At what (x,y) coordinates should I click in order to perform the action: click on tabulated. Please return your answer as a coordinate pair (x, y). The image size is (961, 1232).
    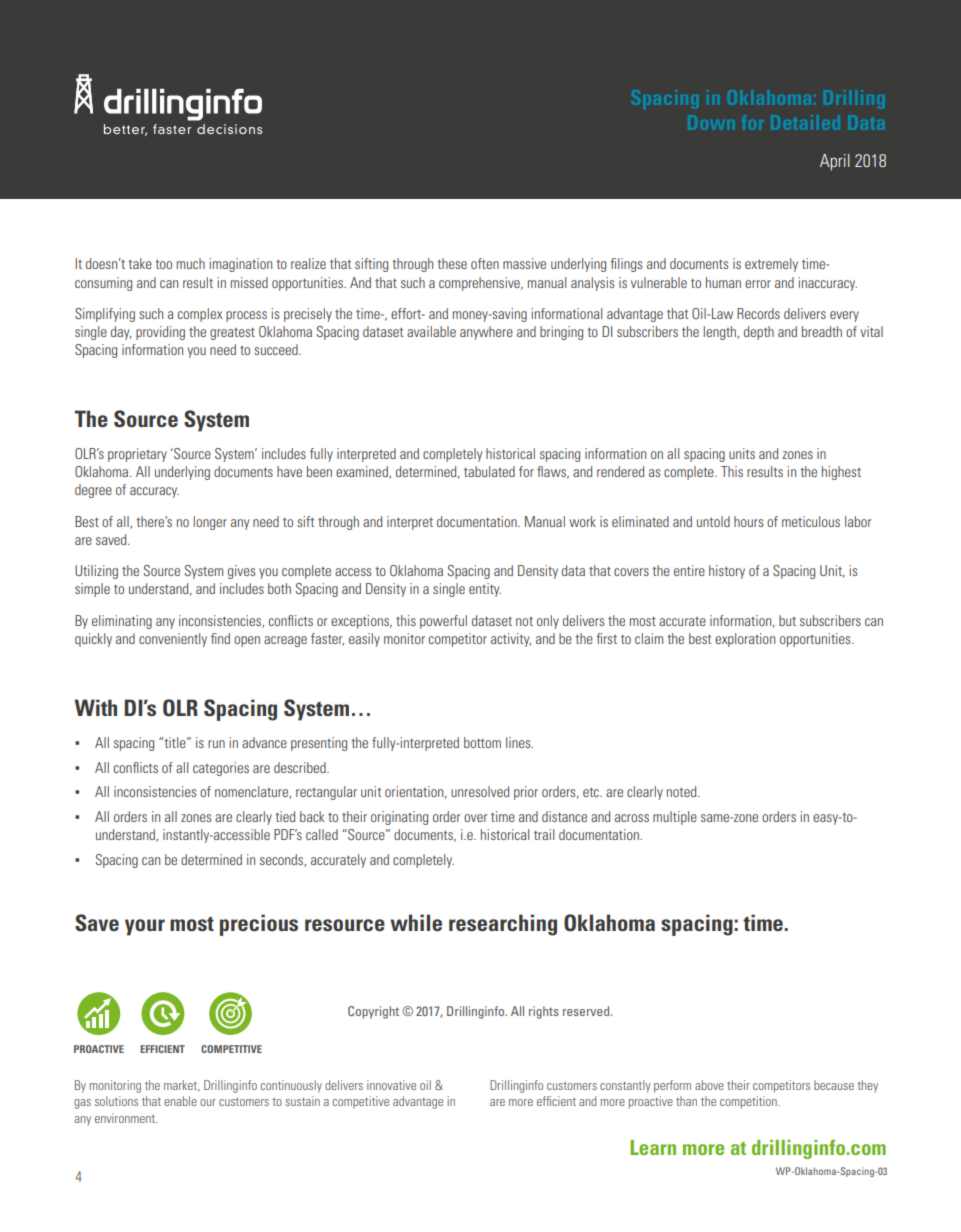
    Looking at the image, I should click on (489, 471).
